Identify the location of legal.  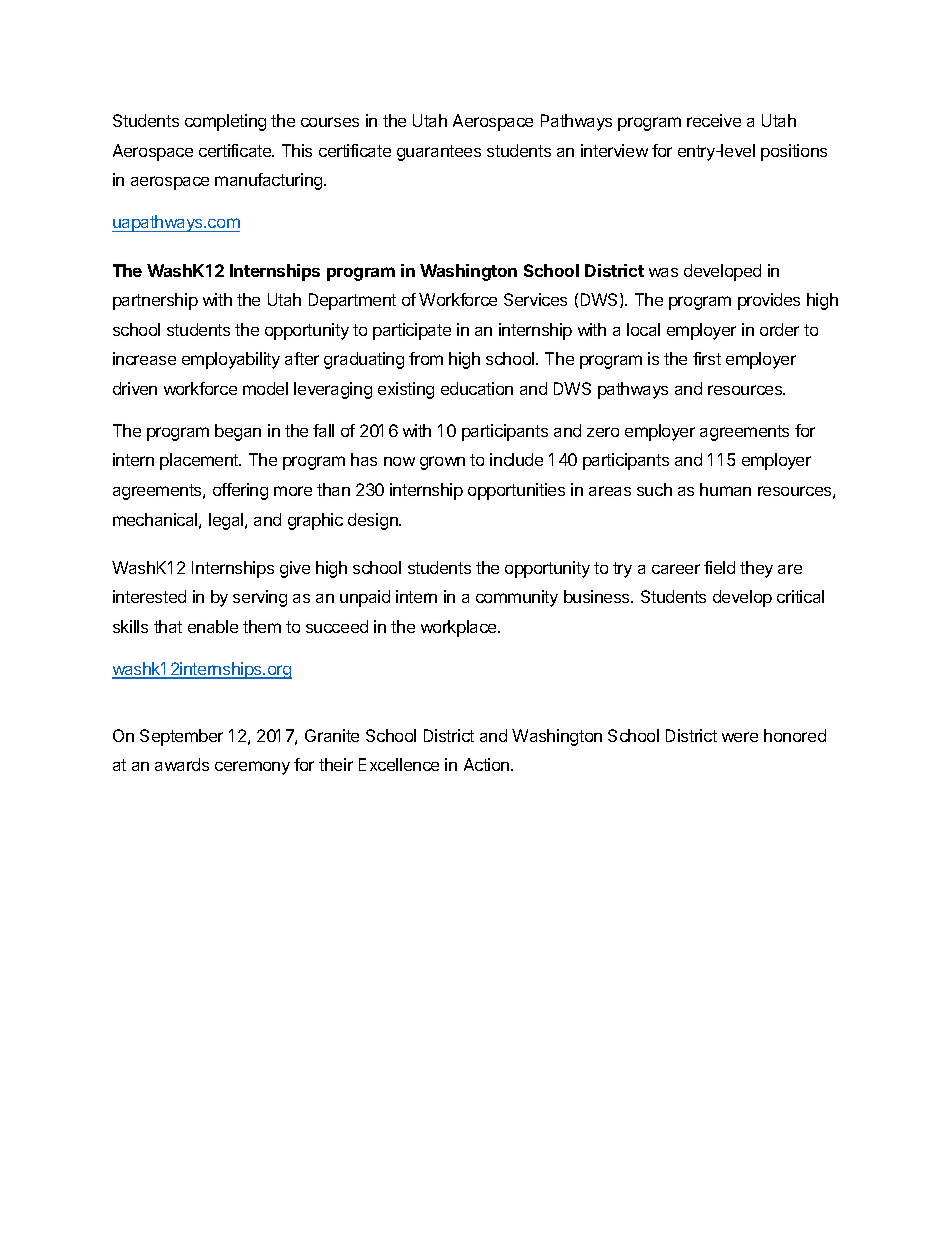
(227, 521).
